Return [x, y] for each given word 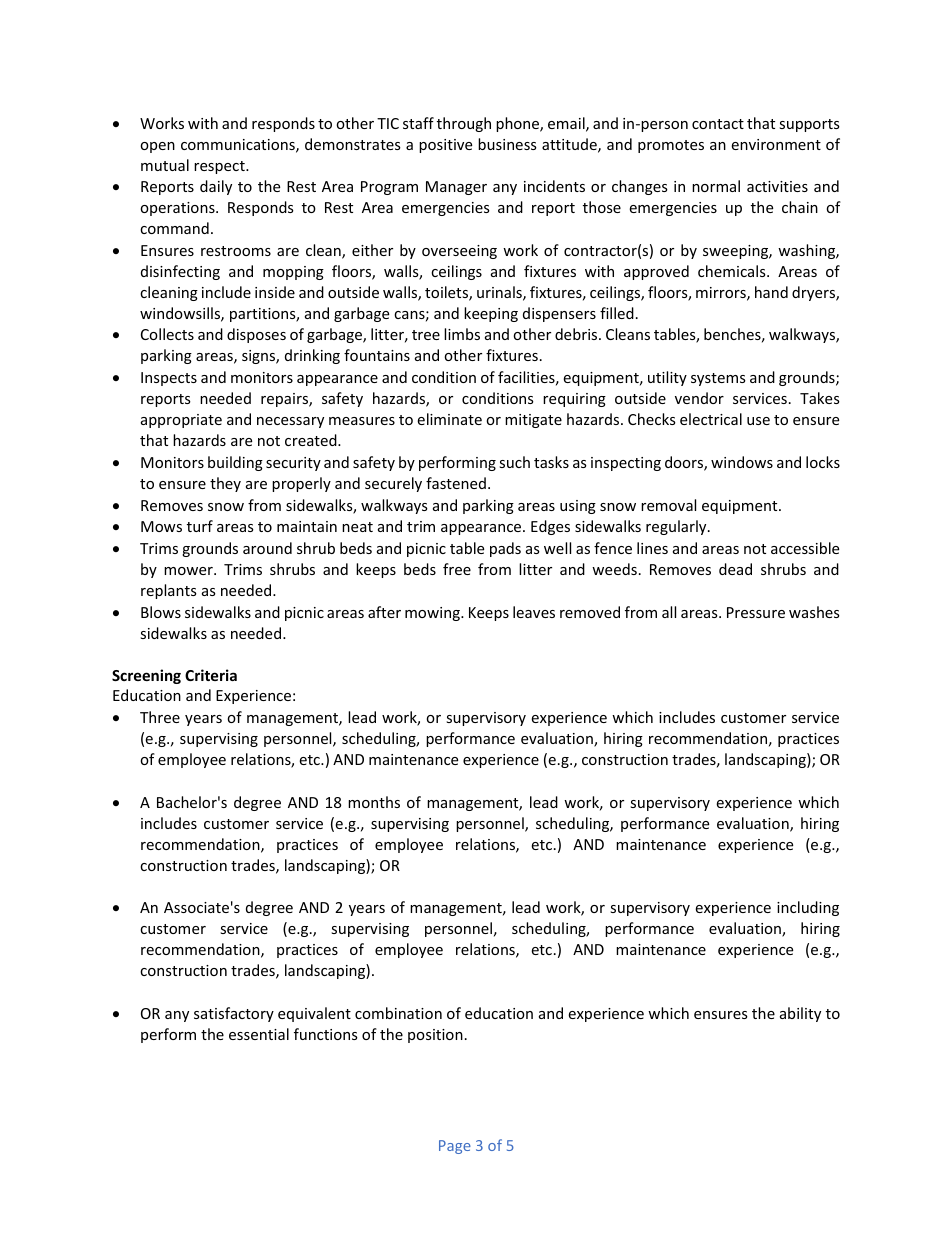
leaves [534, 612]
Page [455, 1147]
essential [259, 1034]
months [374, 802]
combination [398, 1013]
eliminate [449, 419]
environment [776, 144]
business [507, 144]
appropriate [181, 421]
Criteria [211, 675]
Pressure [756, 612]
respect [220, 167]
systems [718, 379]
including [808, 908]
